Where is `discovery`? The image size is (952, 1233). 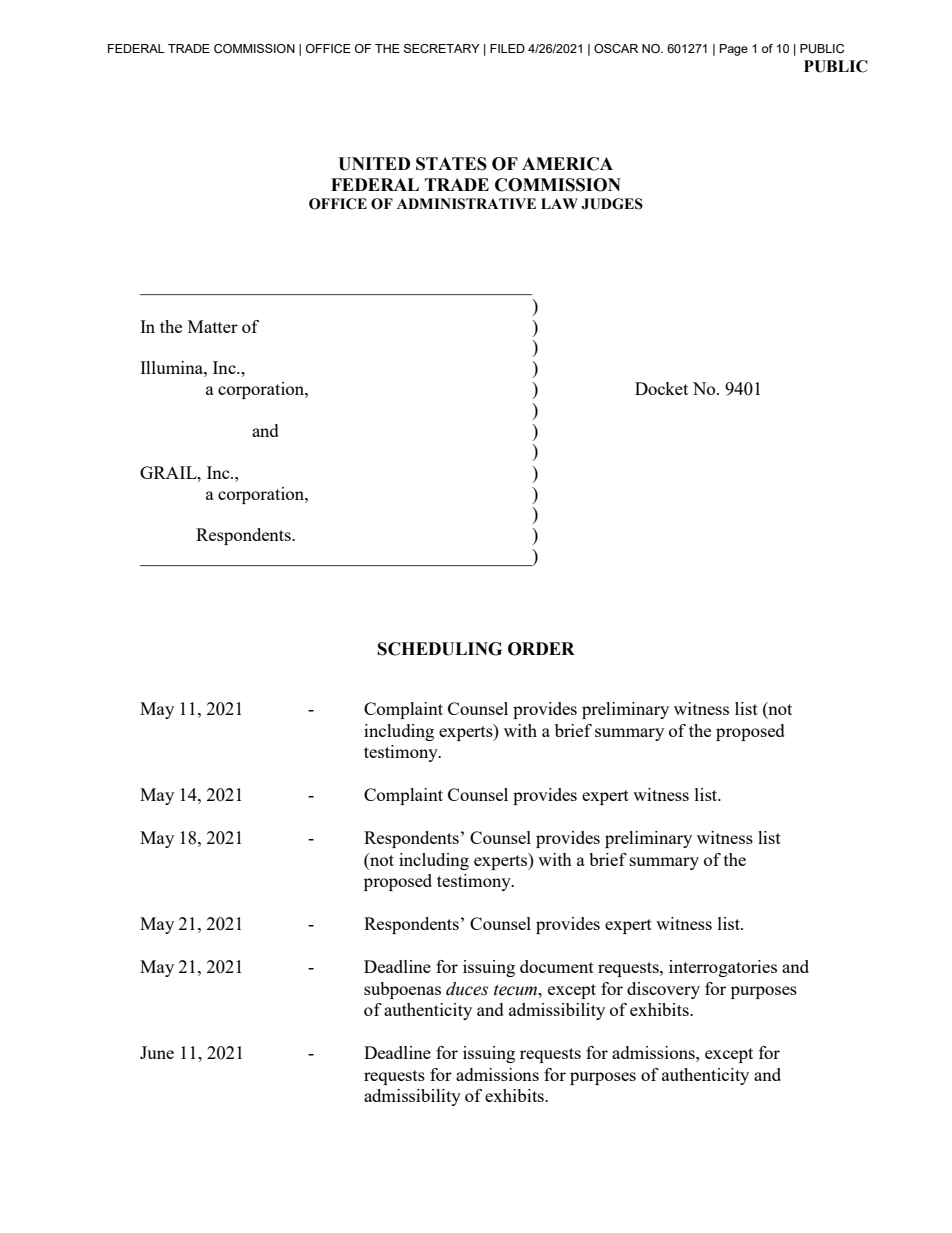
discovery is located at coordinates (663, 990).
